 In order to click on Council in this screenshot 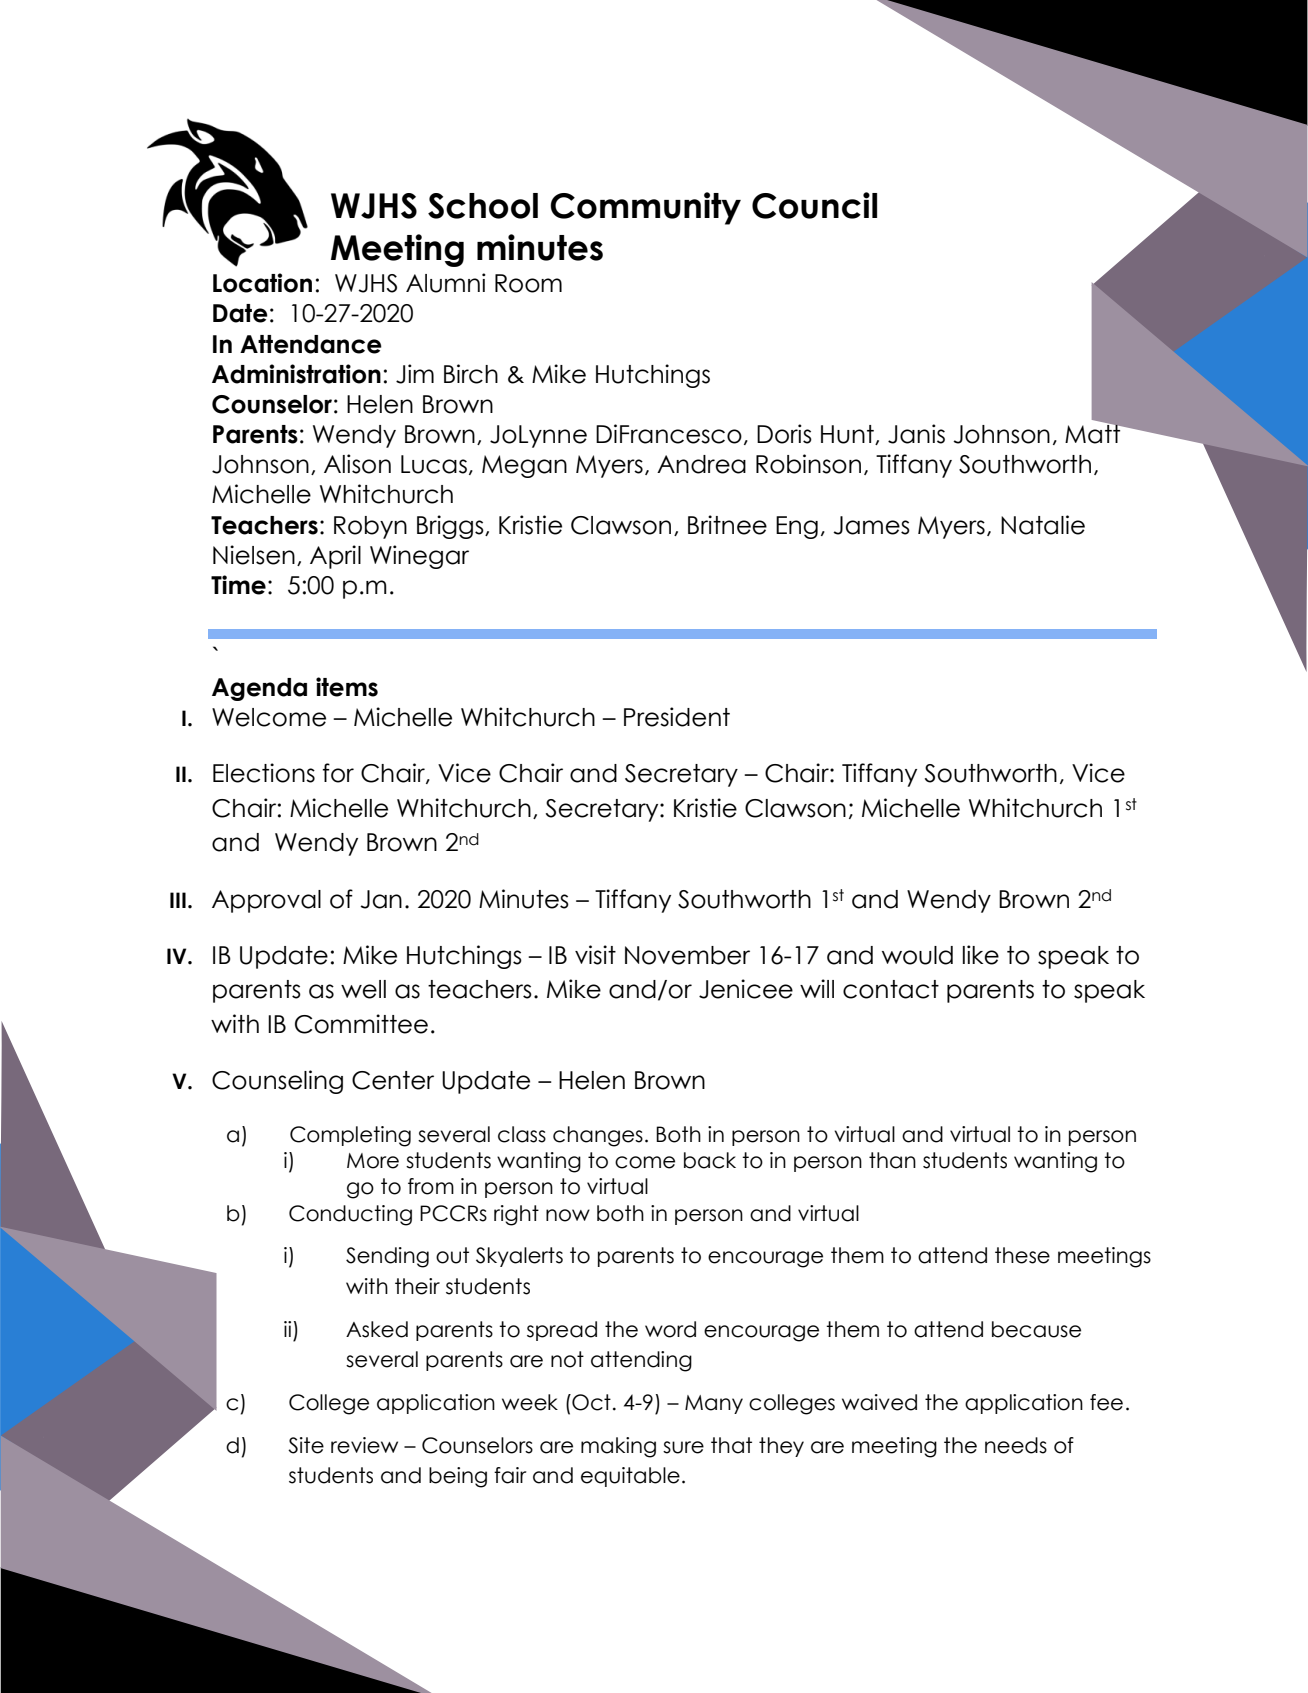, I will do `click(814, 205)`.
